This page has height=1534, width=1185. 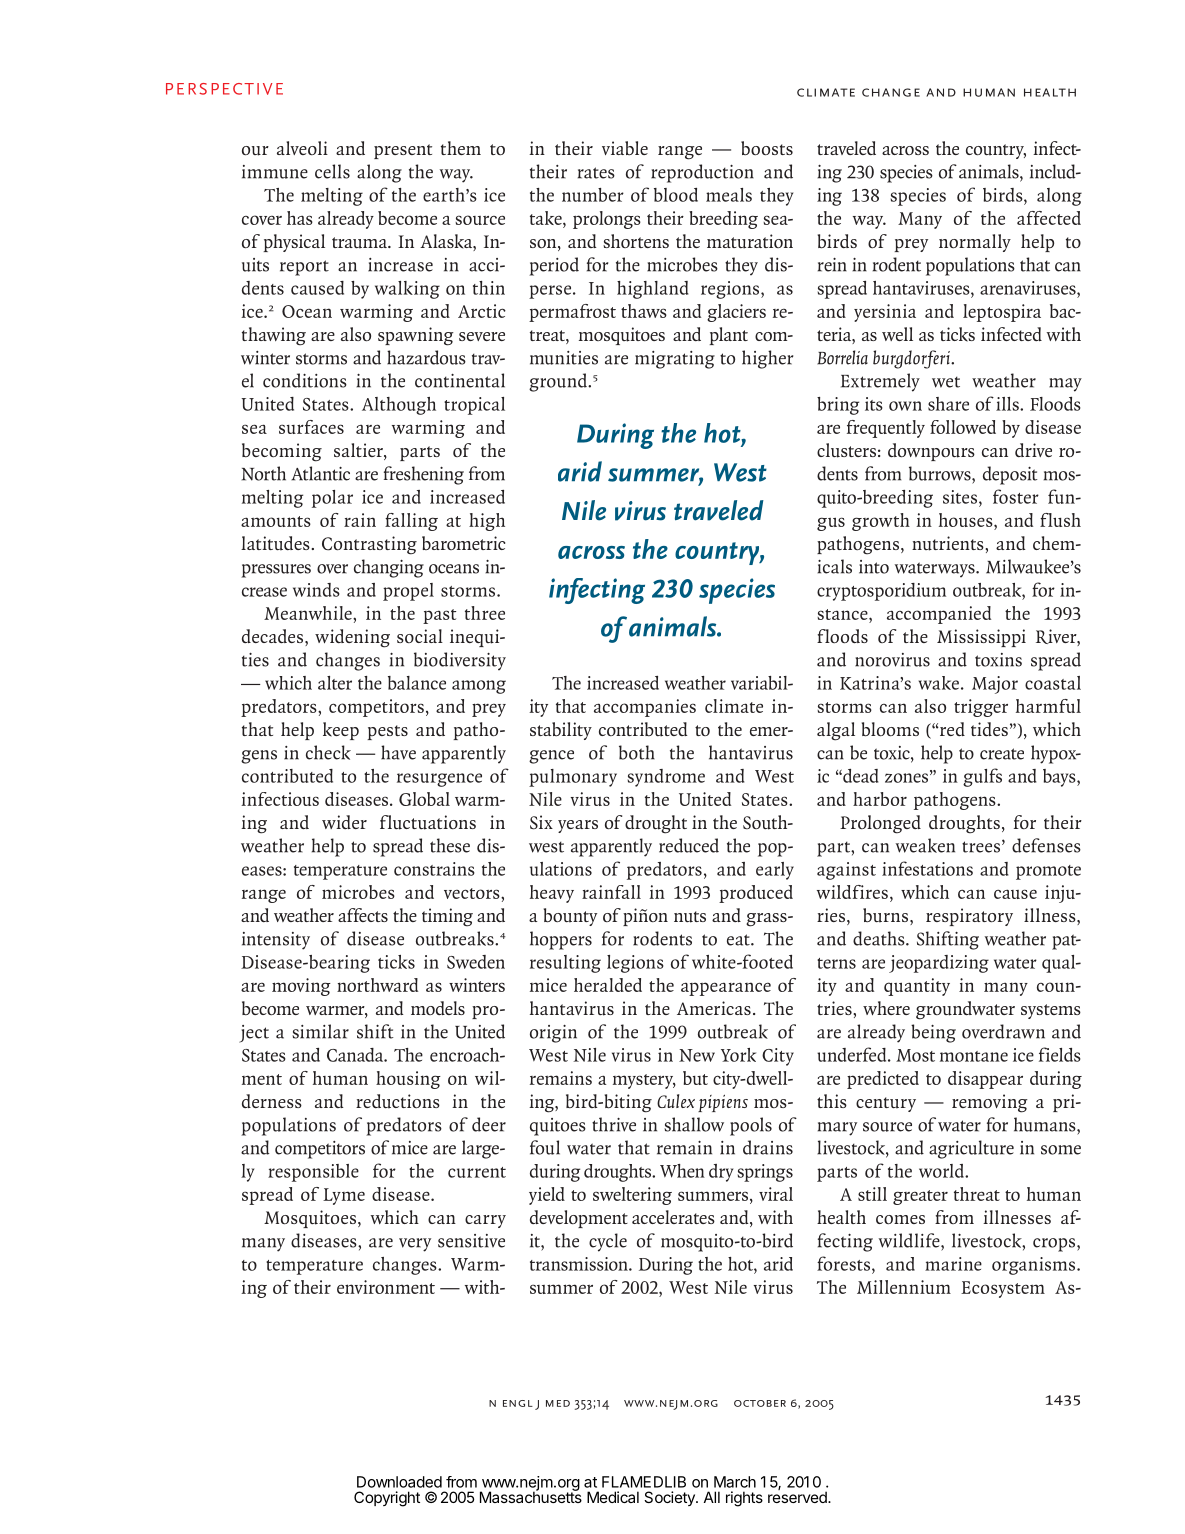 I want to click on cells, so click(x=332, y=171).
